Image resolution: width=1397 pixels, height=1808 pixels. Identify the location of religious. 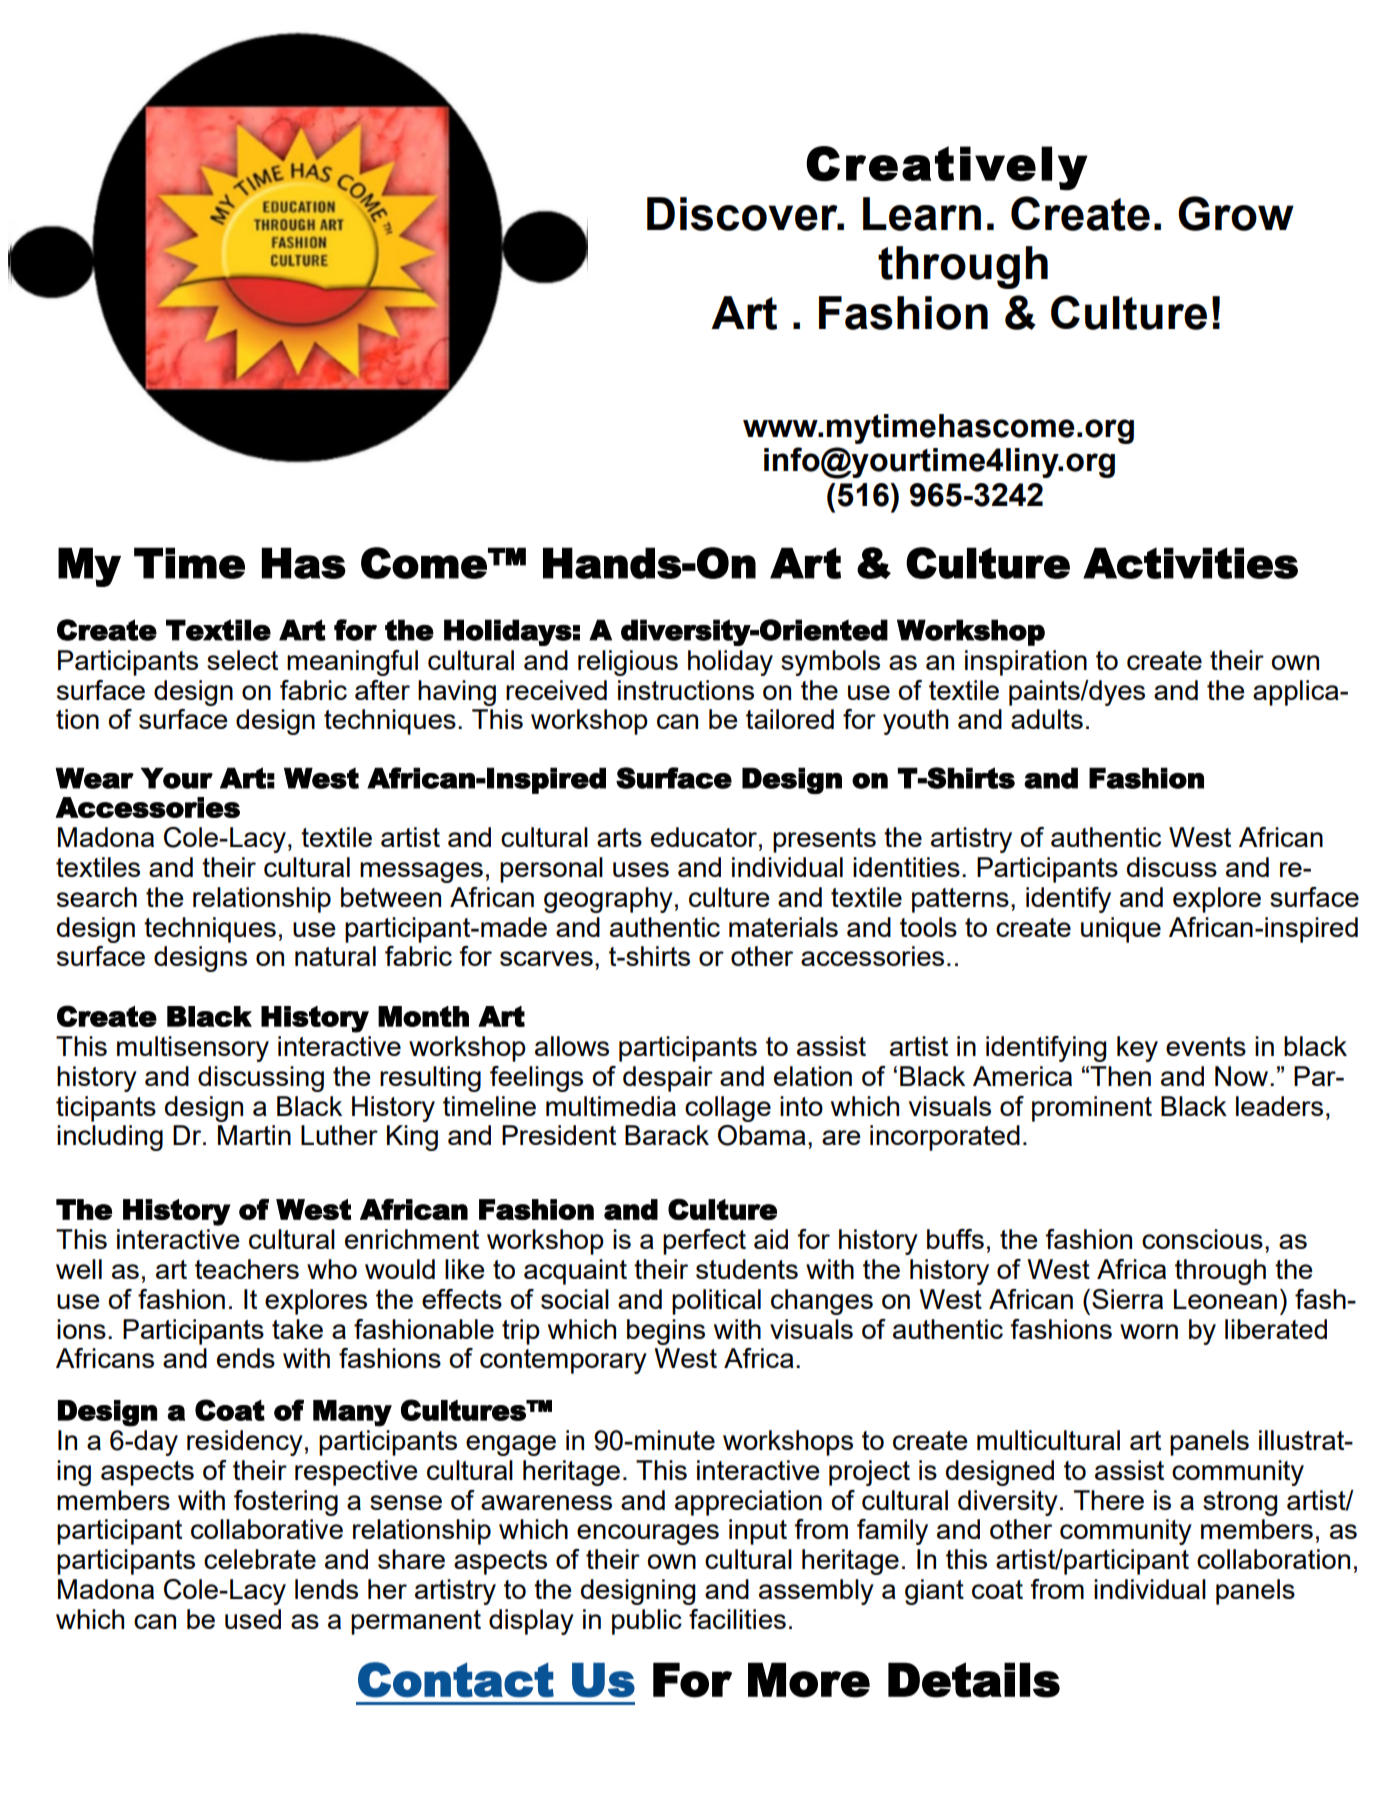
(628, 663).
